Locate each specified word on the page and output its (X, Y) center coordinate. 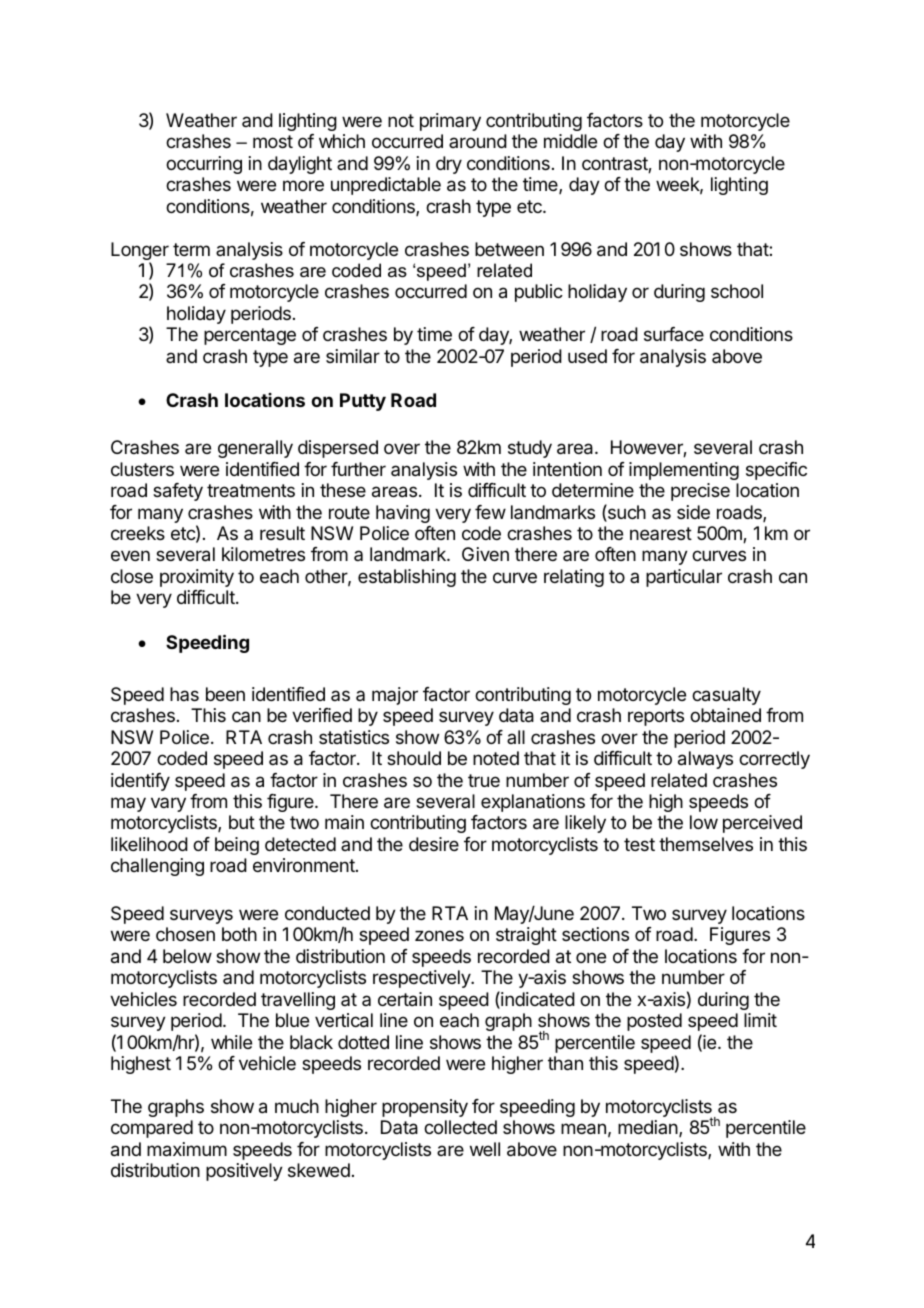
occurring (204, 165)
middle (570, 141)
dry (449, 165)
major (395, 696)
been (225, 694)
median (649, 1128)
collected (460, 1127)
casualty (726, 696)
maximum (187, 1149)
